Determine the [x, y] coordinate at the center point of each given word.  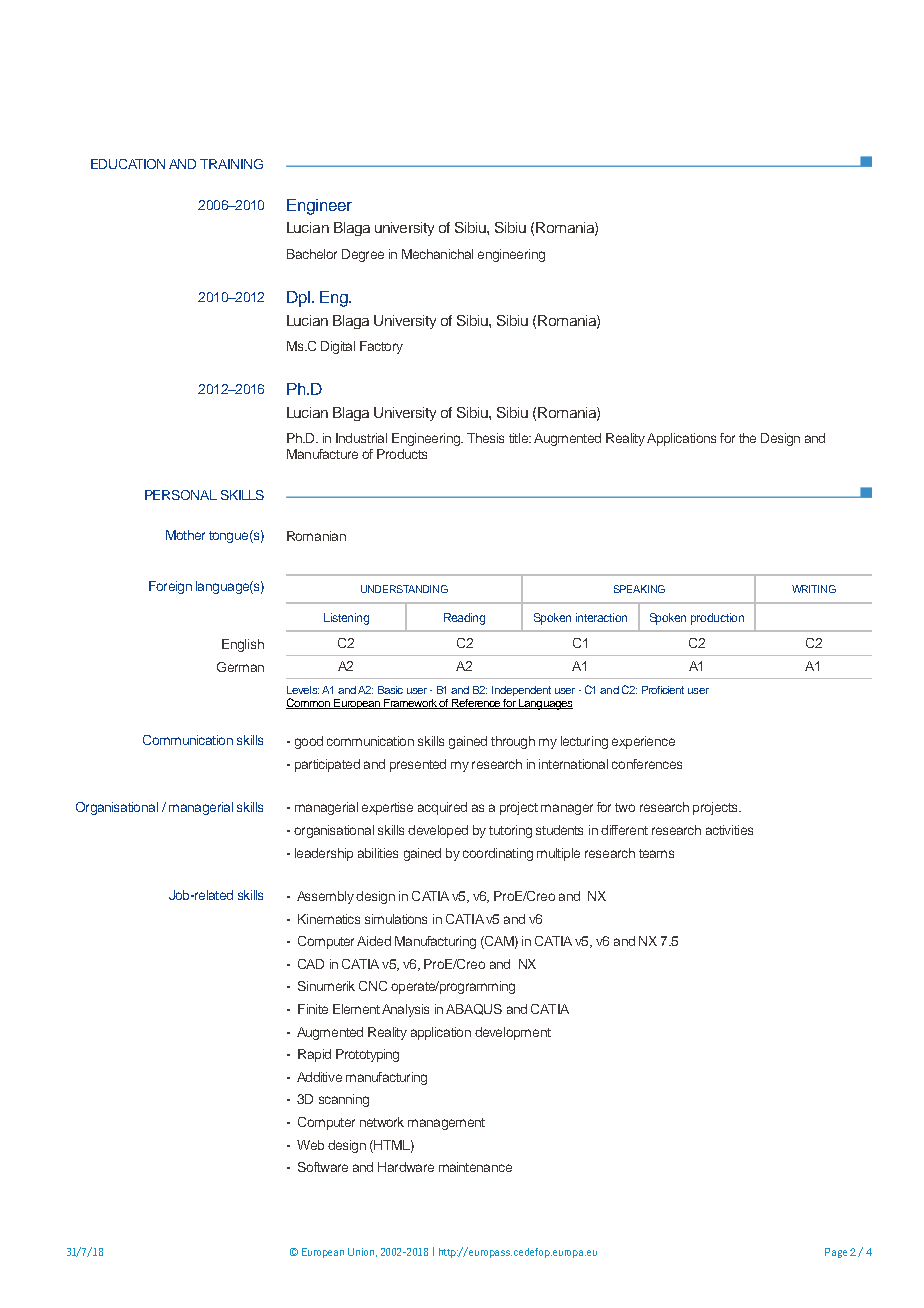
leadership [324, 854]
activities [729, 830]
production [717, 619]
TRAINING [231, 164]
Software [323, 1167]
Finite [313, 1009]
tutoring [510, 831]
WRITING [814, 589]
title [519, 438]
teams [656, 853]
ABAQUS [474, 1009]
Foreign [170, 587]
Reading [464, 619]
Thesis [485, 438]
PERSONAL [181, 495]
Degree [363, 255]
